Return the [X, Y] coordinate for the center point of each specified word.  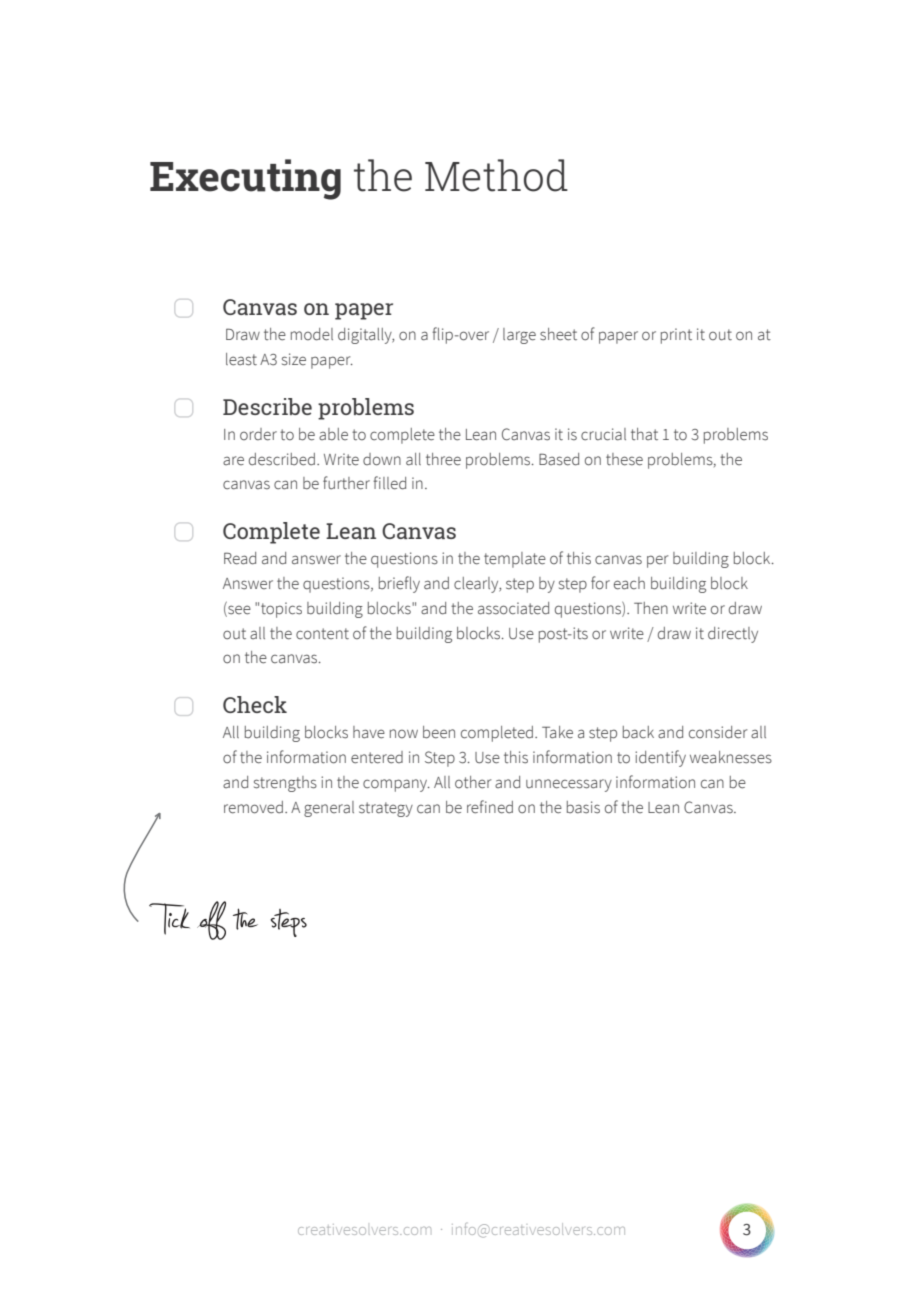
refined [490, 807]
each [629, 583]
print [676, 336]
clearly [477, 585]
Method [496, 175]
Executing [245, 179]
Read [240, 558]
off [211, 920]
